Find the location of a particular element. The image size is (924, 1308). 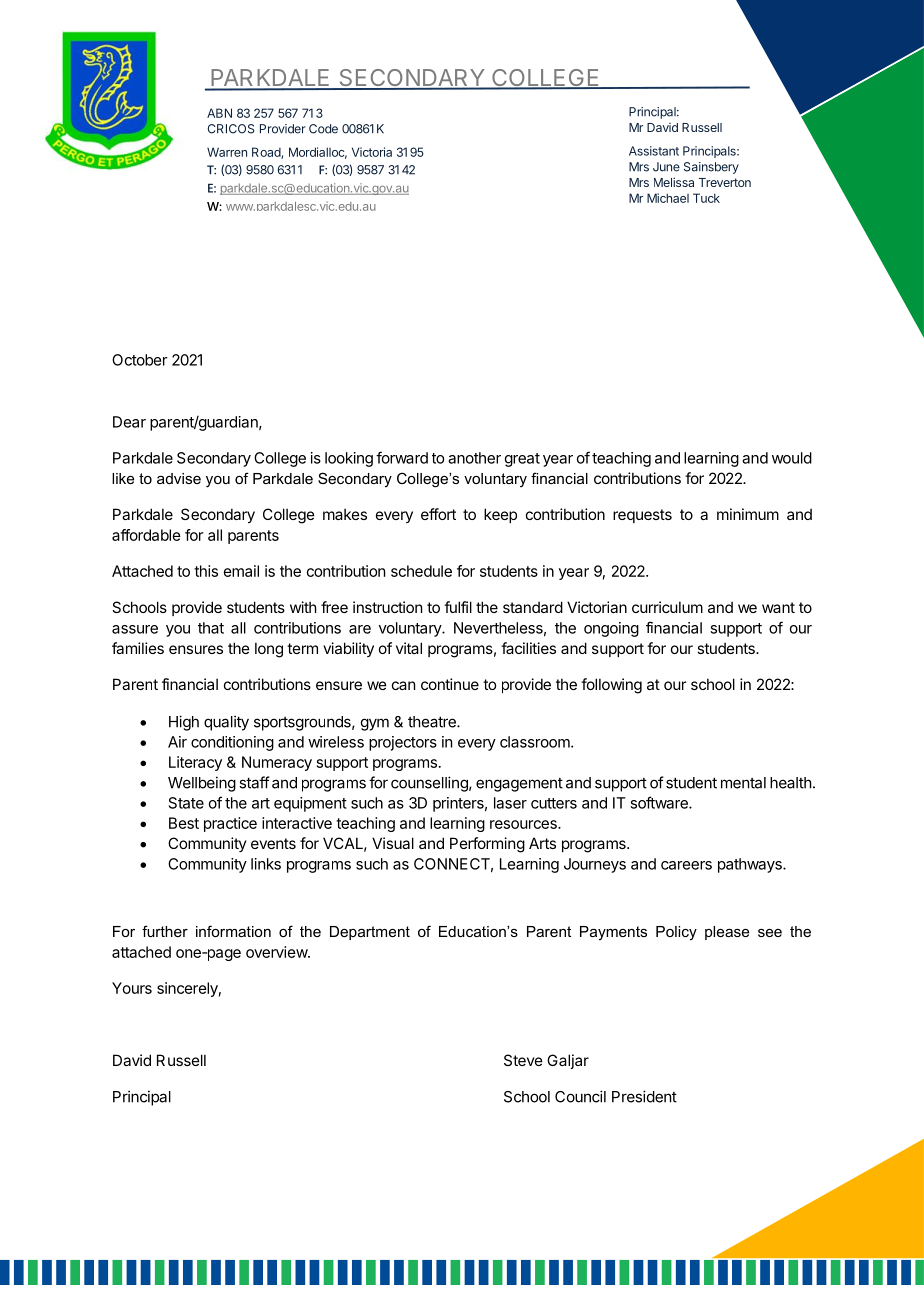

another is located at coordinates (474, 458).
